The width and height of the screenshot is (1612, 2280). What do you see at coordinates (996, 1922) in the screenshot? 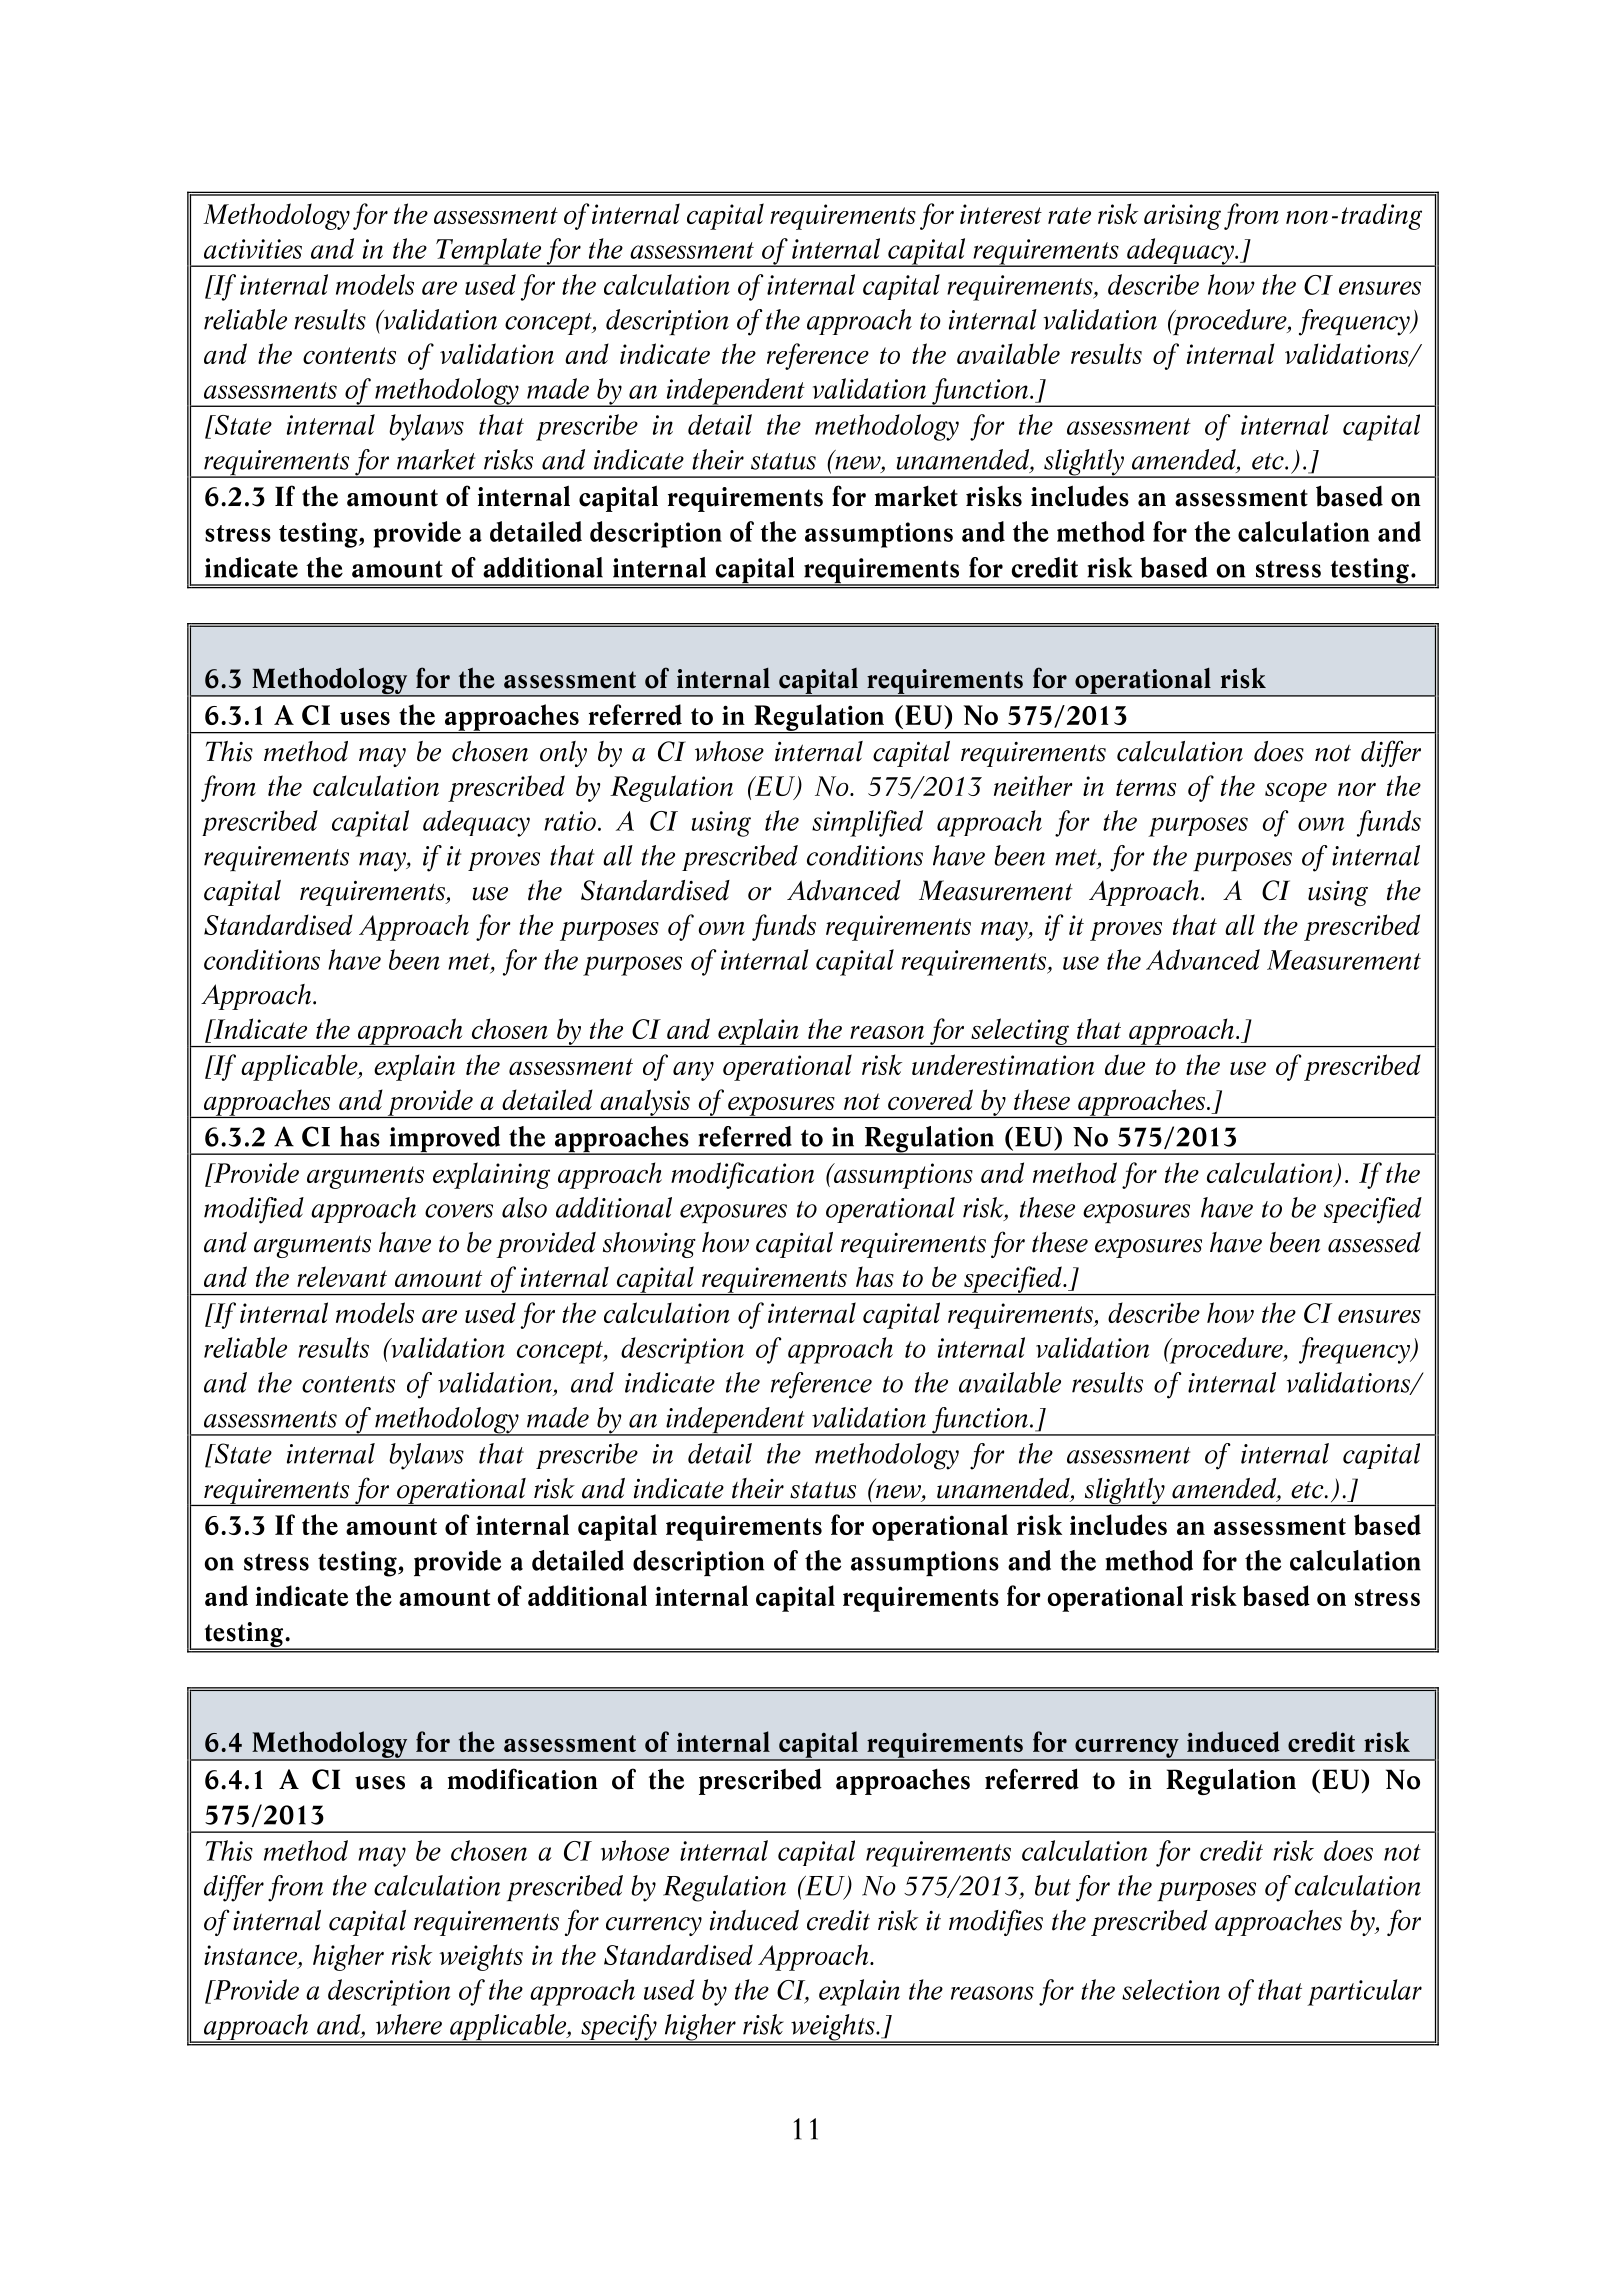
I see `modifies` at bounding box center [996, 1922].
